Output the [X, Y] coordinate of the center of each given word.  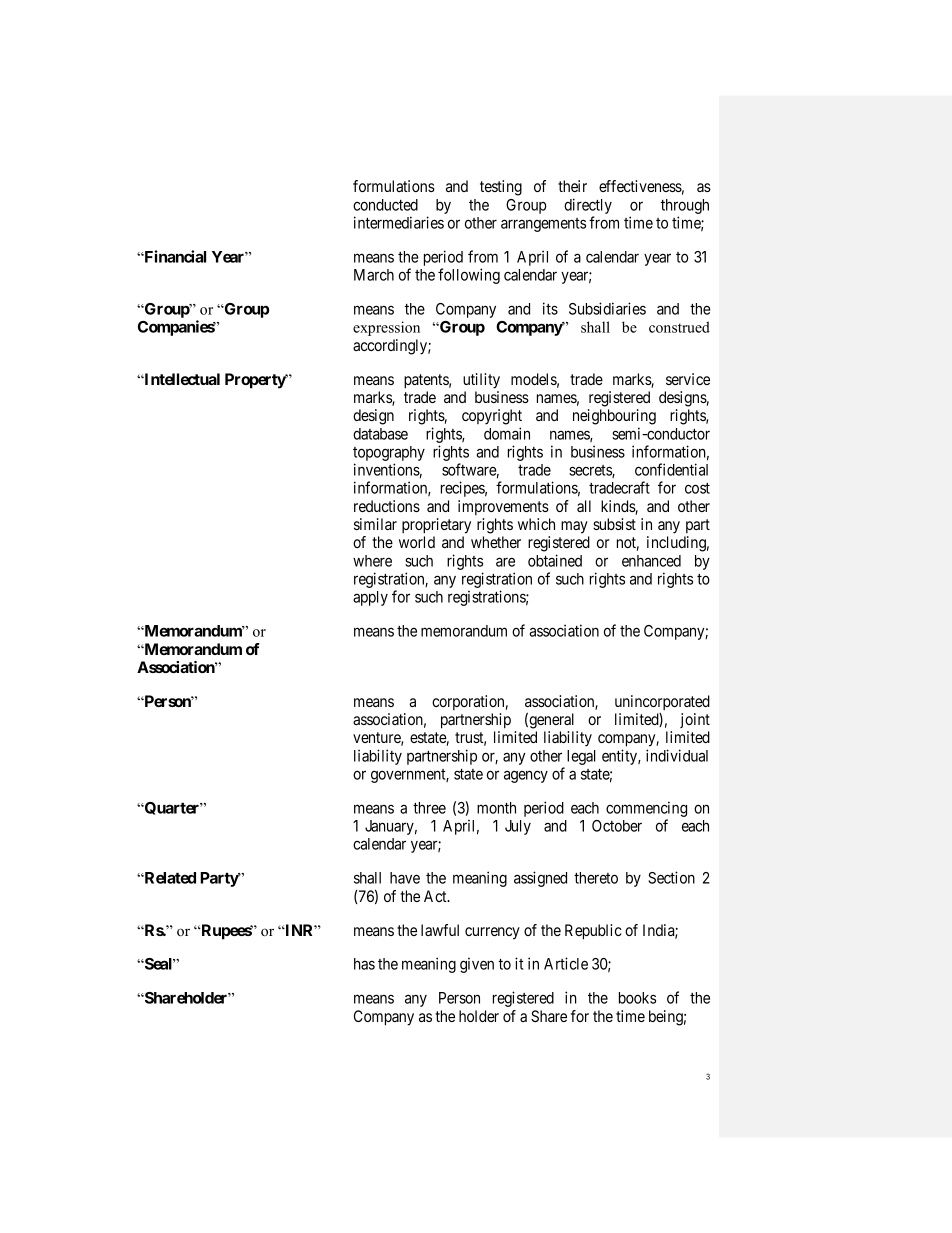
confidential [671, 469]
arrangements [543, 225]
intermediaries [399, 222]
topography [389, 455]
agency [526, 776]
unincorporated [662, 702]
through [685, 206]
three [429, 808]
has [364, 964]
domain [507, 433]
